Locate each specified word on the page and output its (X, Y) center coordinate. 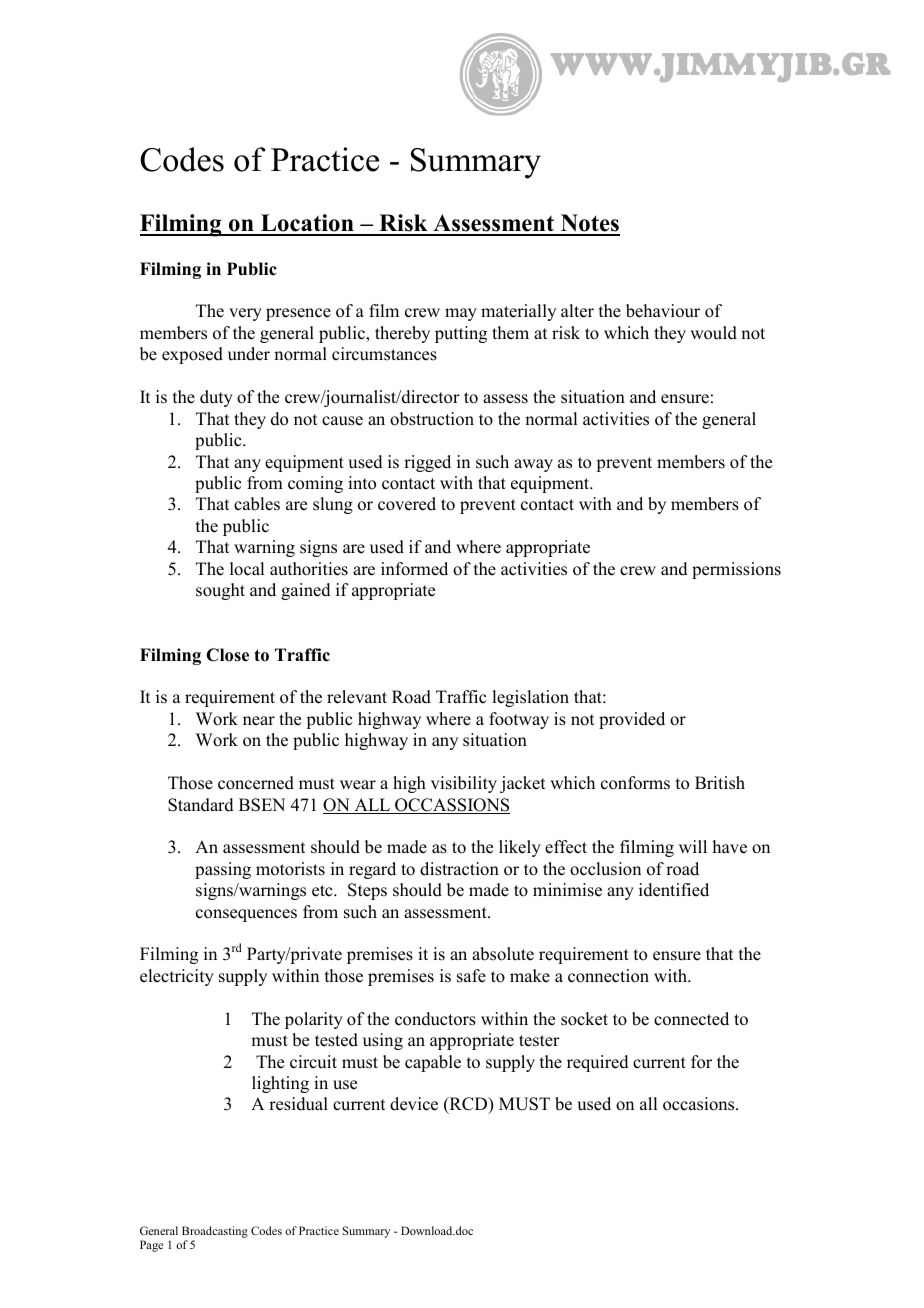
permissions (736, 570)
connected (691, 1019)
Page (151, 1246)
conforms (635, 783)
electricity (177, 977)
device (414, 1104)
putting (461, 334)
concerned (256, 783)
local (247, 569)
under (249, 354)
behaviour (663, 311)
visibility (464, 784)
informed (414, 569)
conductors (435, 1019)
